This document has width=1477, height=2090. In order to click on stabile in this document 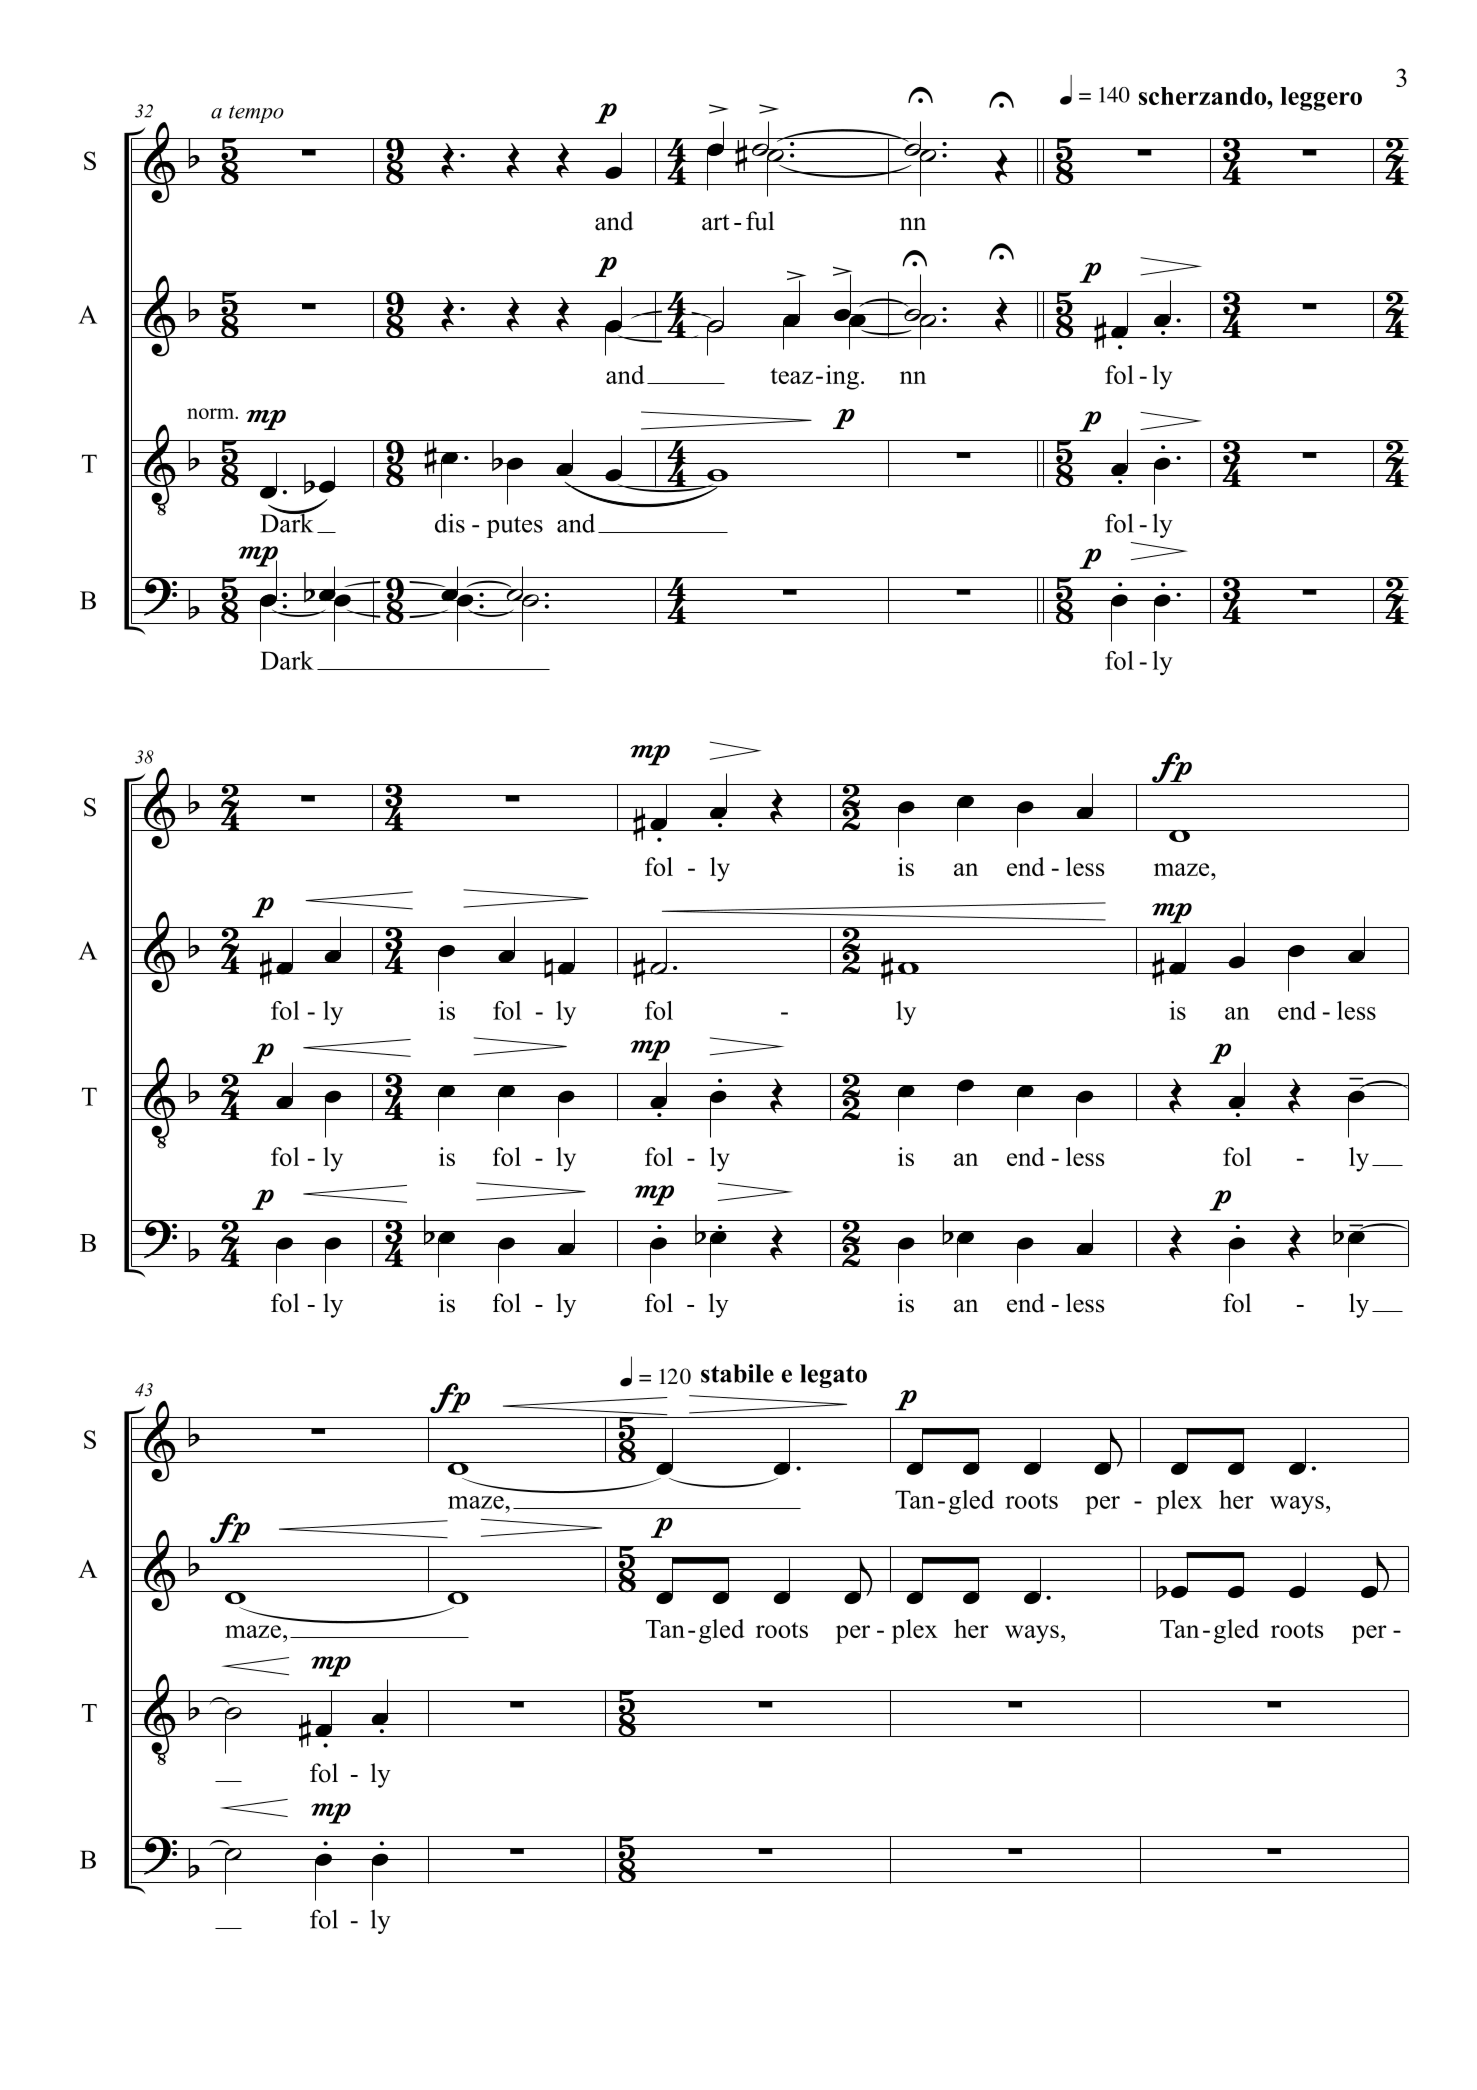, I will do `click(737, 1373)`.
